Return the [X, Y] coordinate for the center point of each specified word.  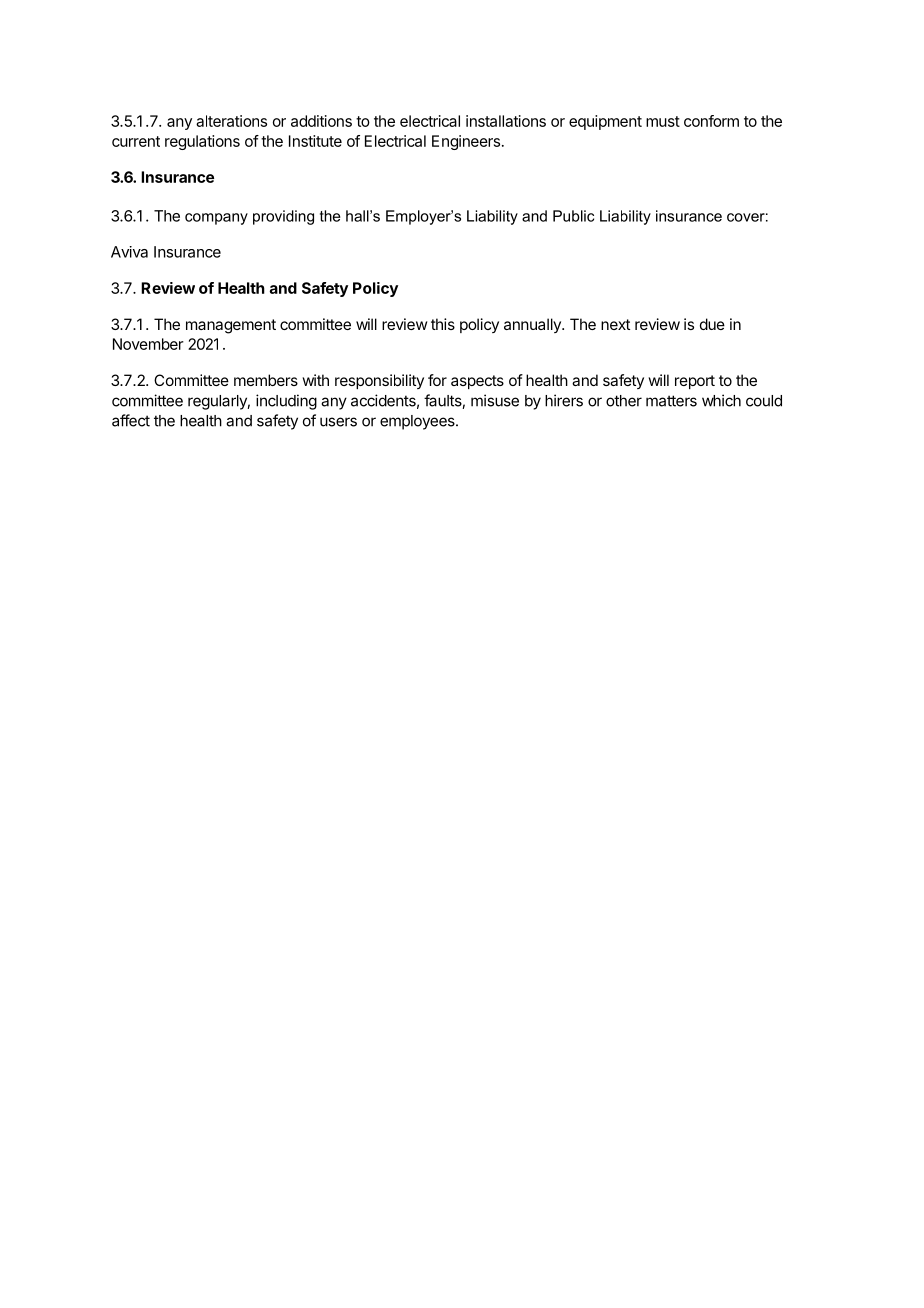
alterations [231, 121]
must [663, 121]
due [712, 324]
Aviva [129, 252]
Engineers [466, 142]
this [443, 324]
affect [131, 420]
